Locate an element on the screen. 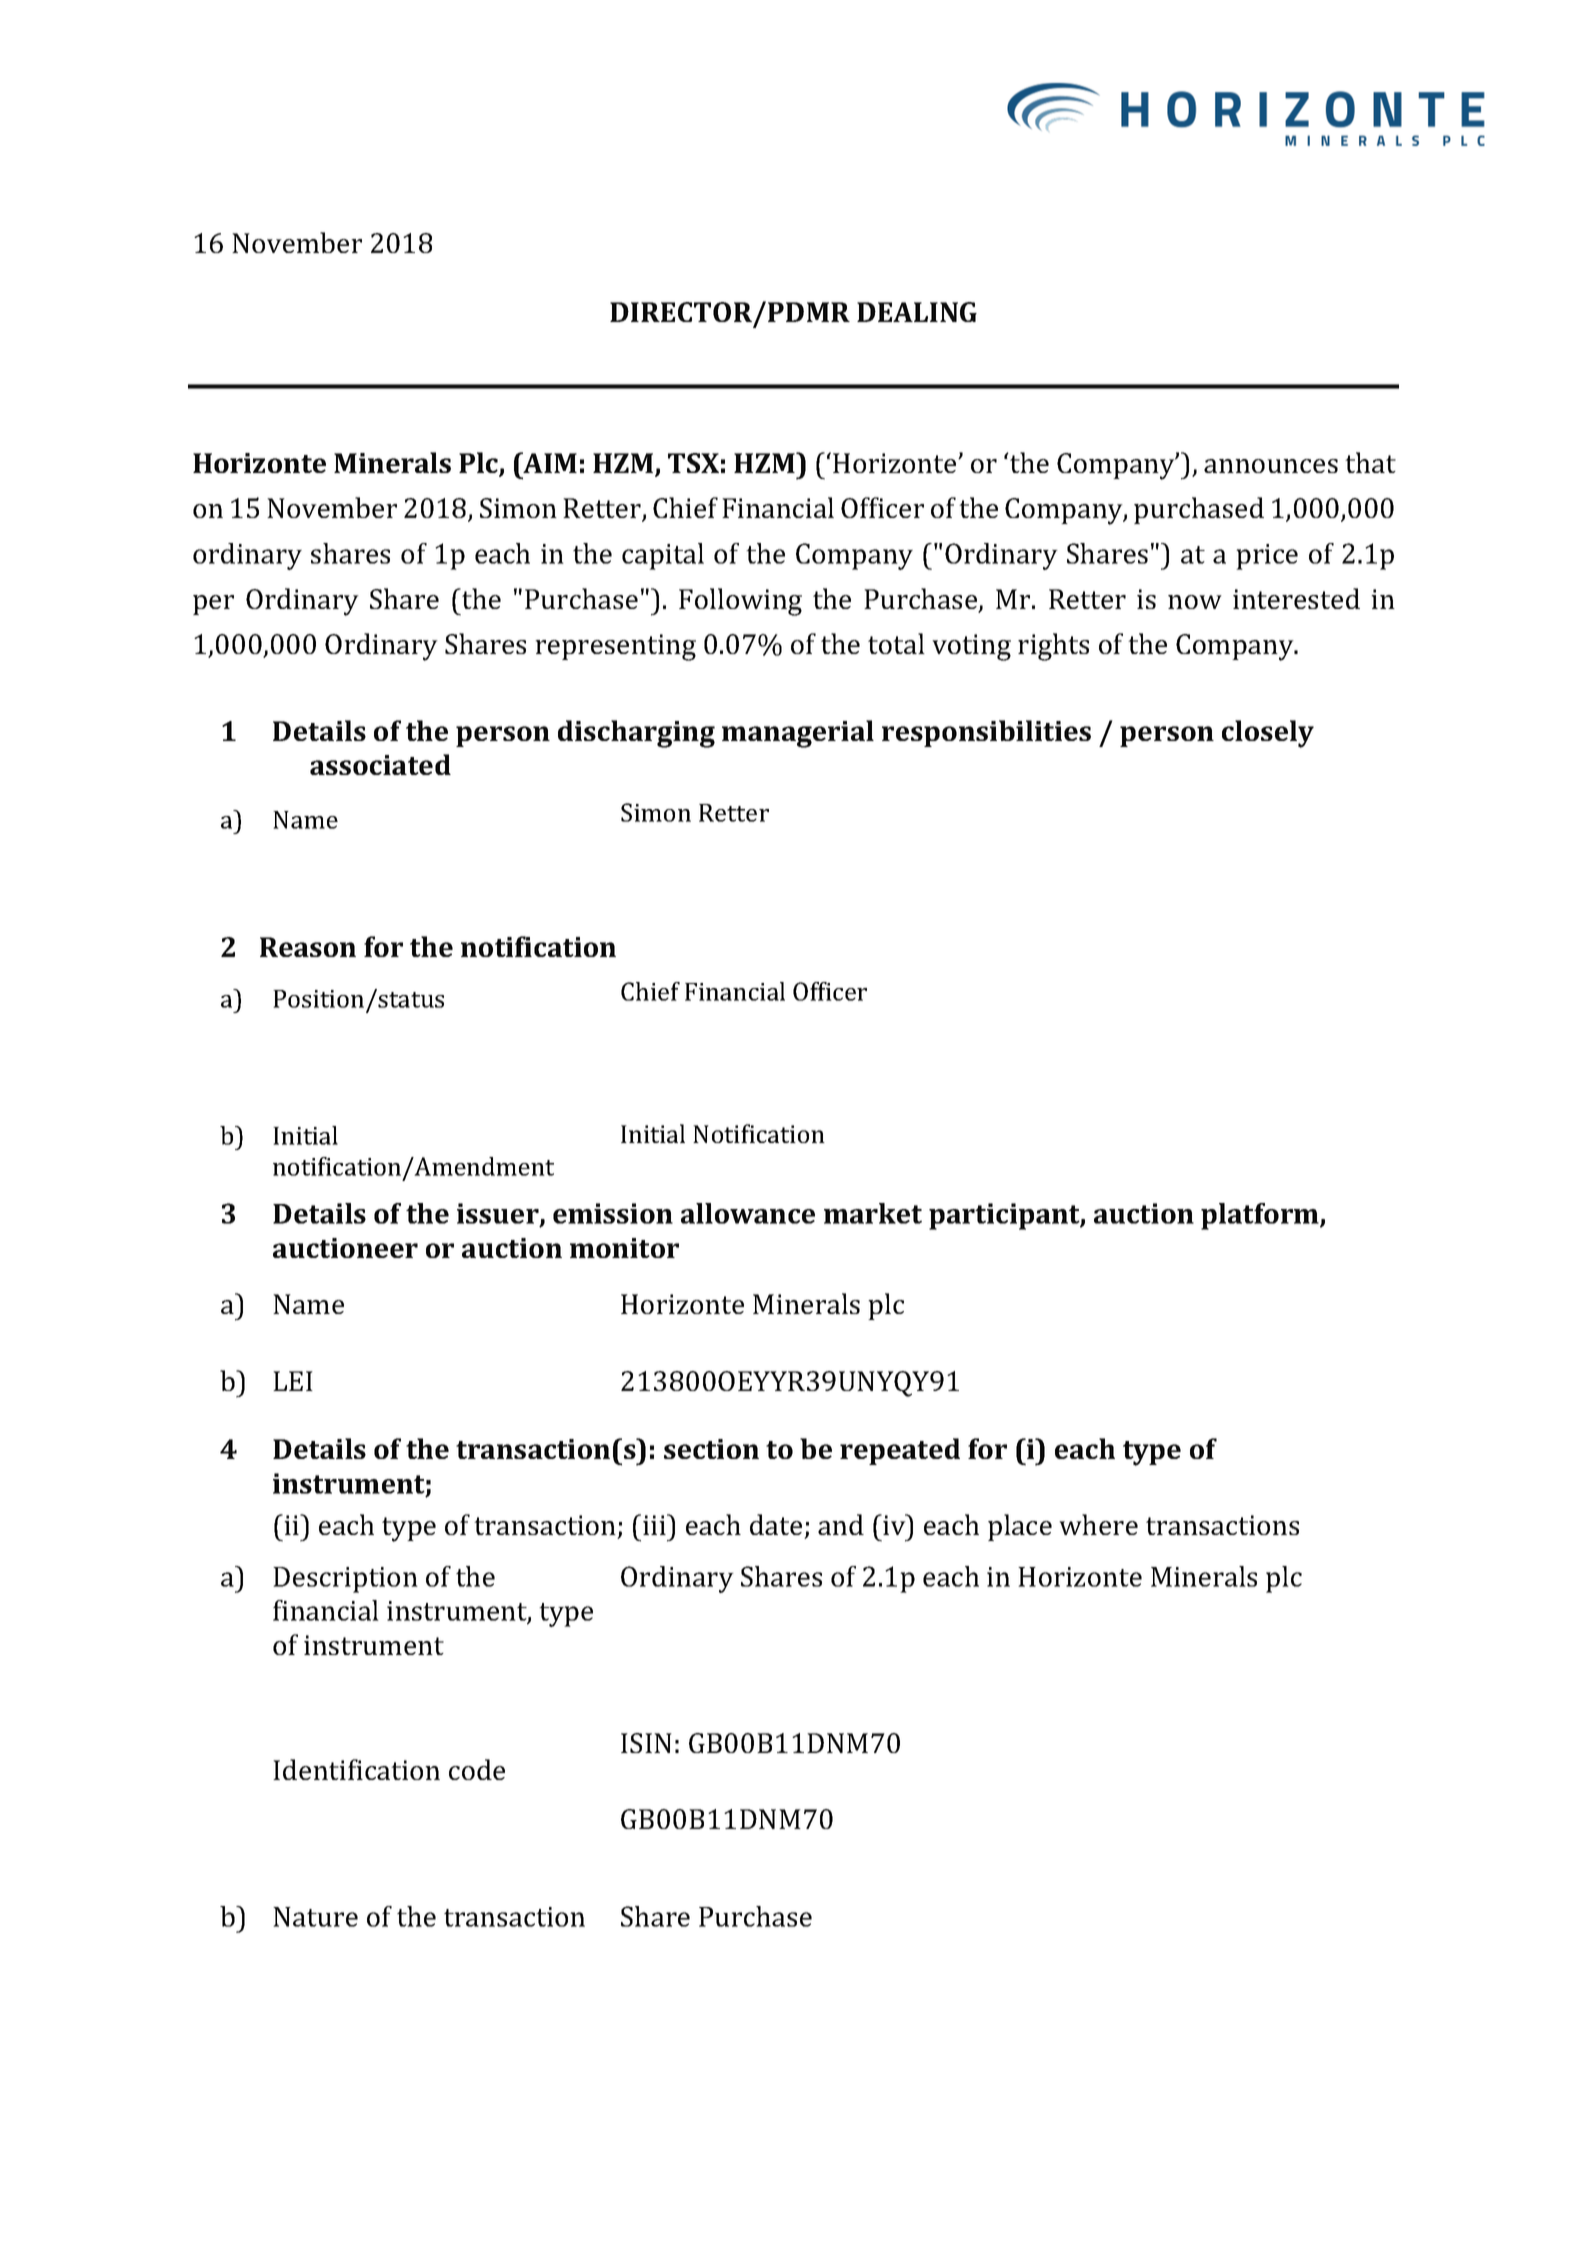 This screenshot has width=1587, height=2244. closely is located at coordinates (1268, 734).
